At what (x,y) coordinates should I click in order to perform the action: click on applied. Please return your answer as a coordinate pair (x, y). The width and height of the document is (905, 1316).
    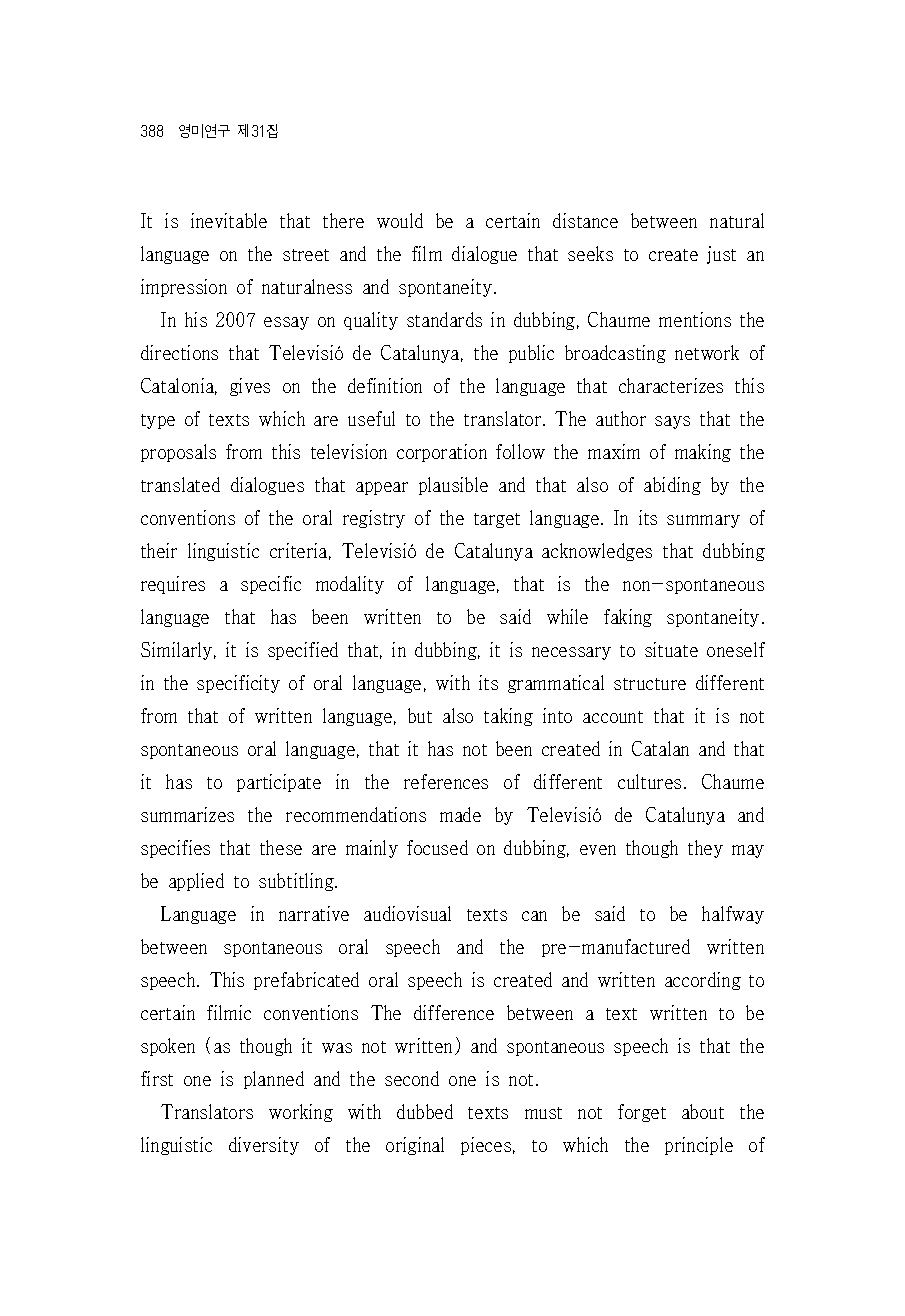
    Looking at the image, I should click on (196, 882).
